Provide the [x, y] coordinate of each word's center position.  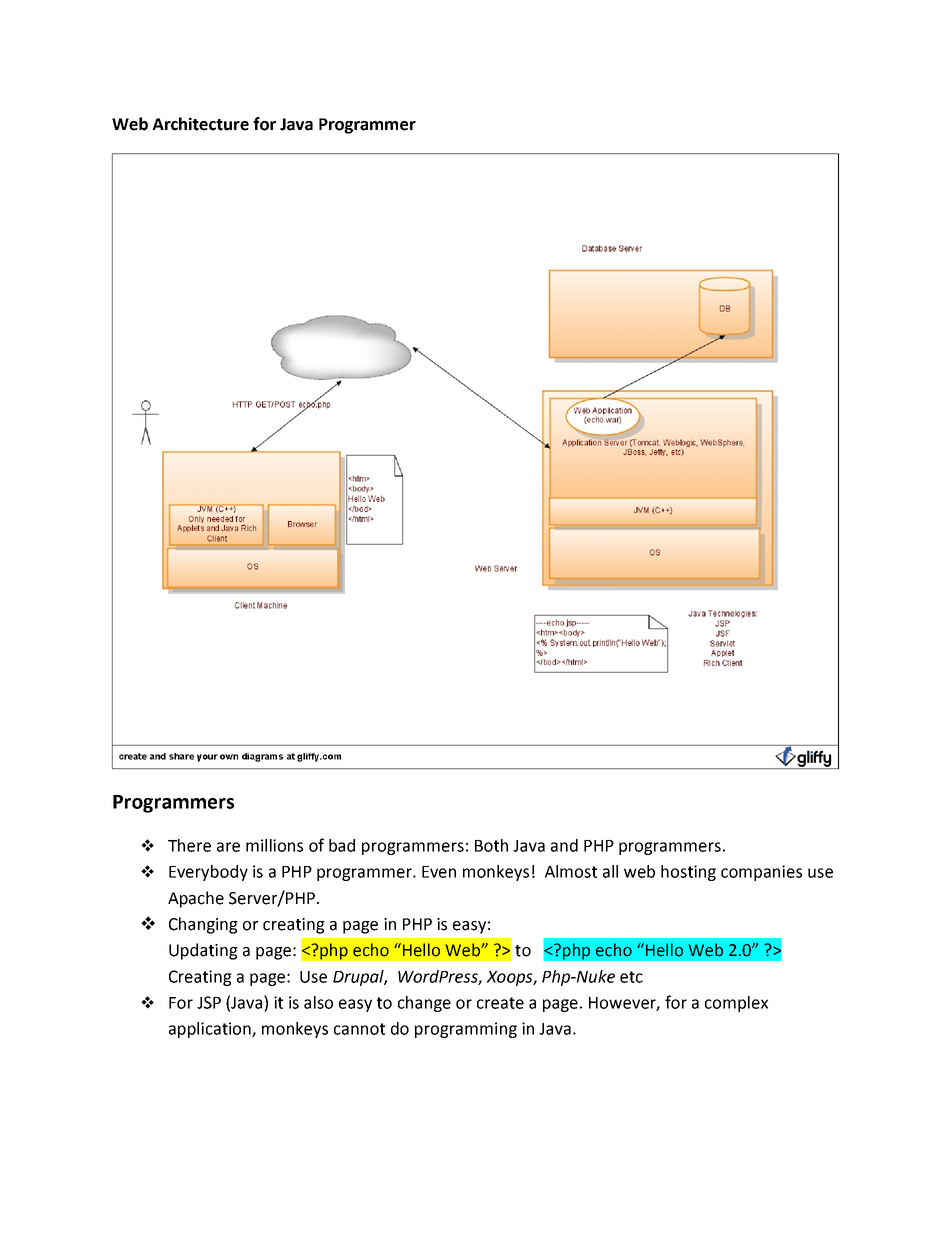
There [189, 845]
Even [439, 872]
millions [274, 845]
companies [761, 873]
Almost [571, 871]
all [610, 871]
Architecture [200, 124]
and [564, 845]
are [228, 847]
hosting [688, 873]
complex [736, 1004]
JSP [209, 1002]
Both [491, 845]
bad [342, 845]
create [500, 1003]
